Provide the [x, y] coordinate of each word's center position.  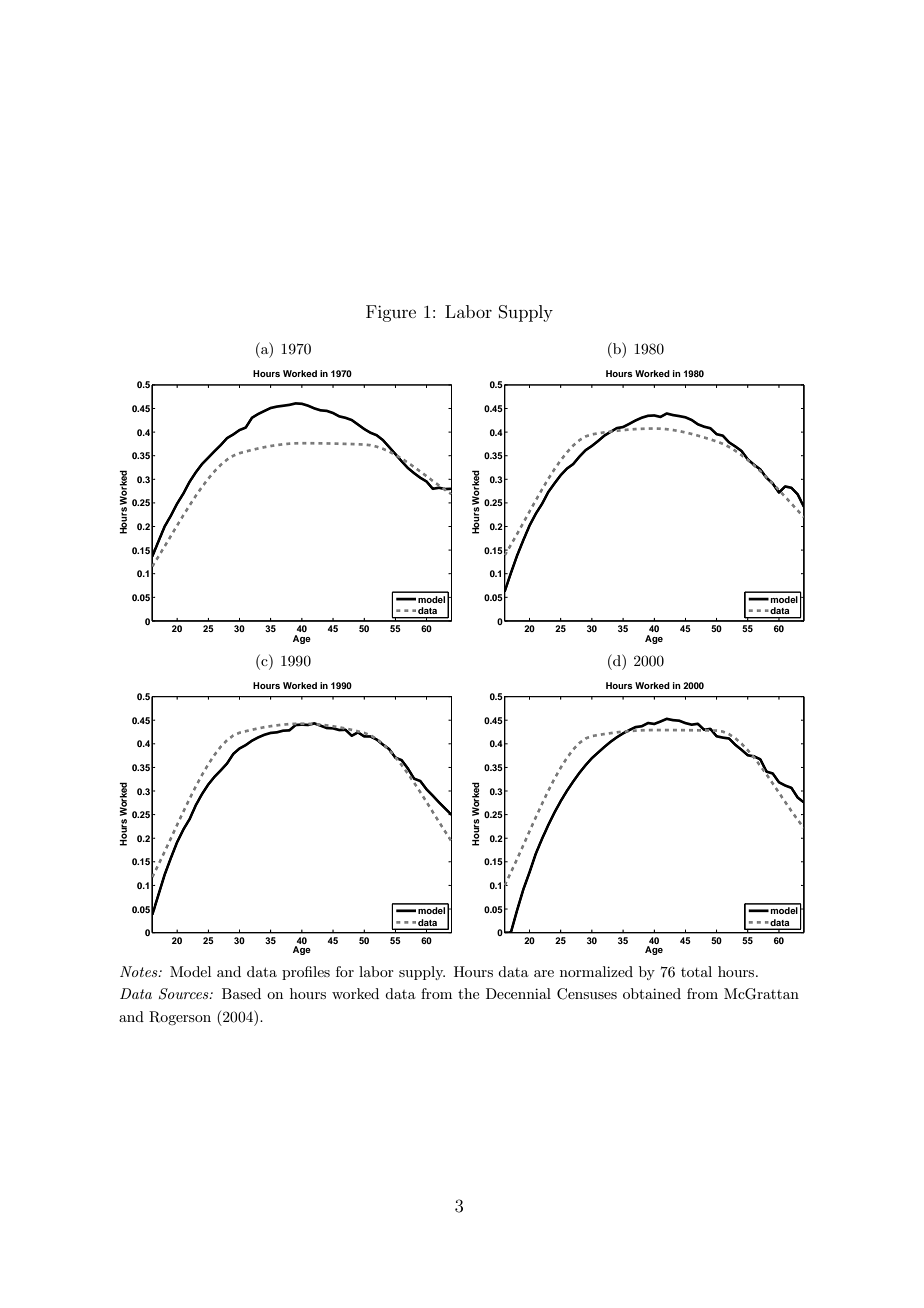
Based [241, 993]
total [696, 971]
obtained [652, 993]
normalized [596, 971]
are [544, 973]
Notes [140, 971]
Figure [391, 313]
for [345, 971]
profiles [306, 973]
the [468, 993]
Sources [185, 994]
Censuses [587, 994]
